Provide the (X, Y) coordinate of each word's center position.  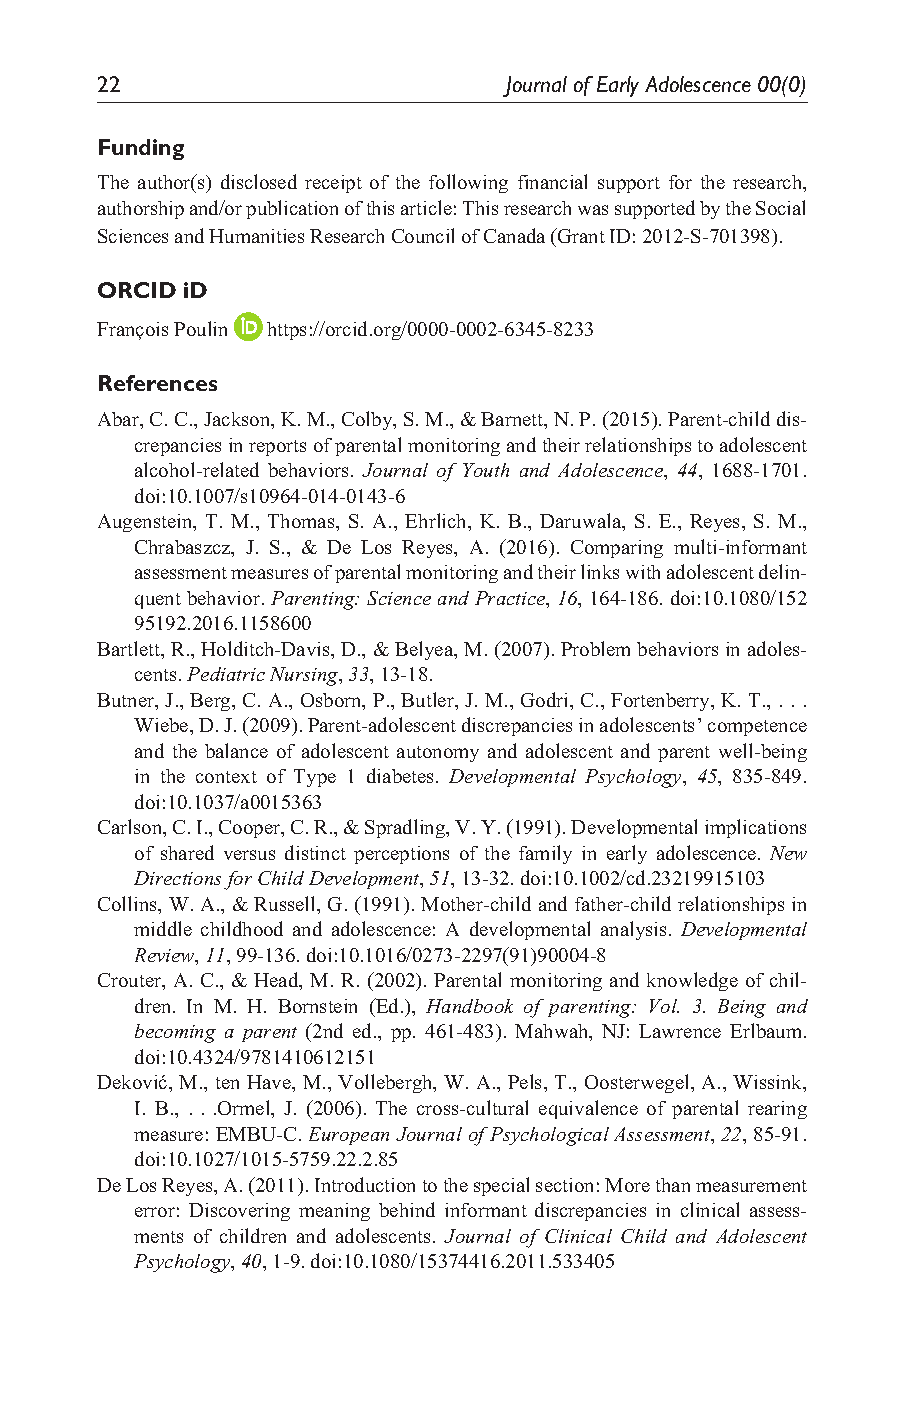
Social (780, 207)
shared (187, 852)
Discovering (239, 1212)
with (643, 572)
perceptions (401, 855)
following (468, 183)
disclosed (259, 181)
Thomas (302, 521)
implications (755, 828)
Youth (486, 470)
